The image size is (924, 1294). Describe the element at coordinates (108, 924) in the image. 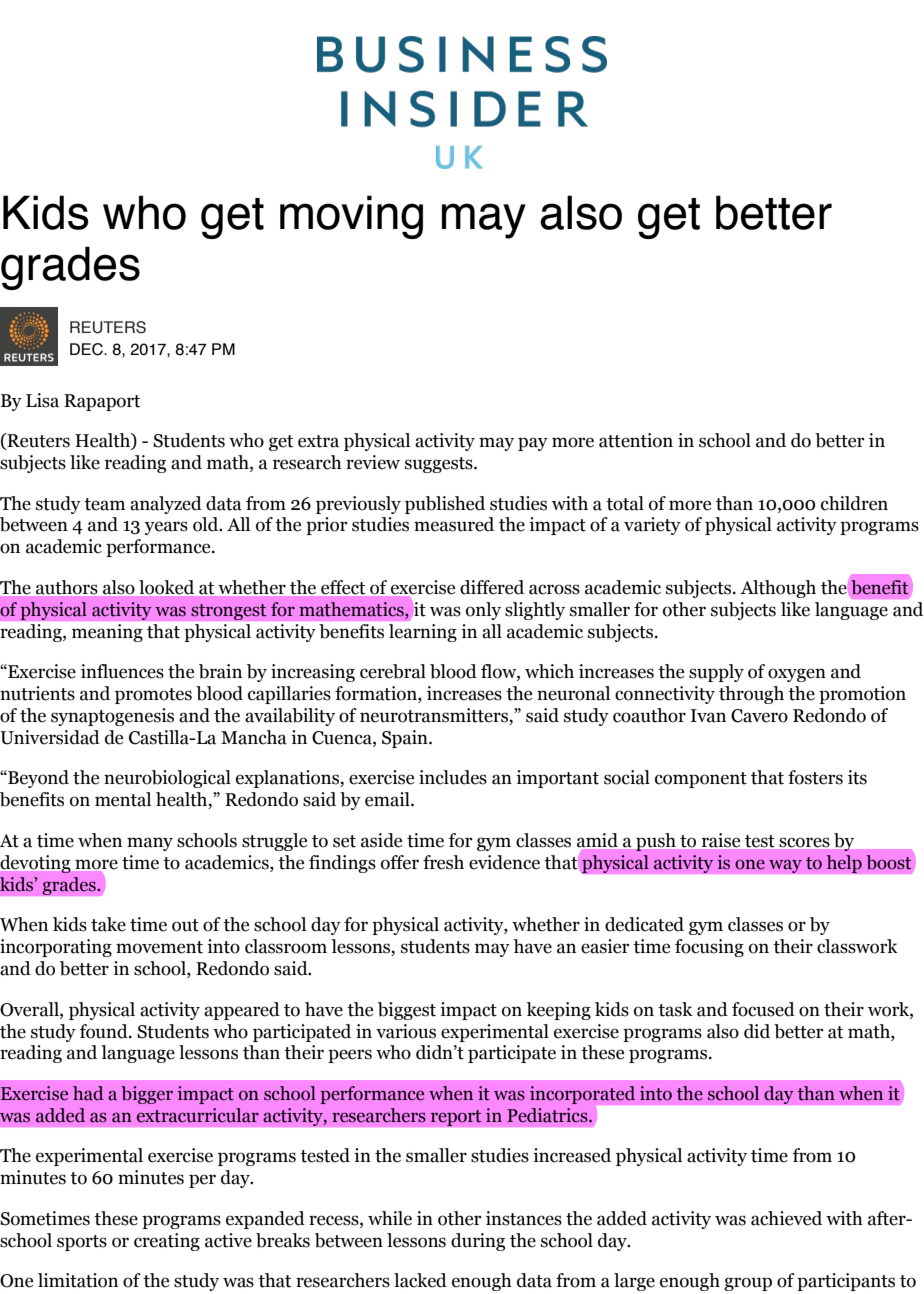

I see `take` at that location.
